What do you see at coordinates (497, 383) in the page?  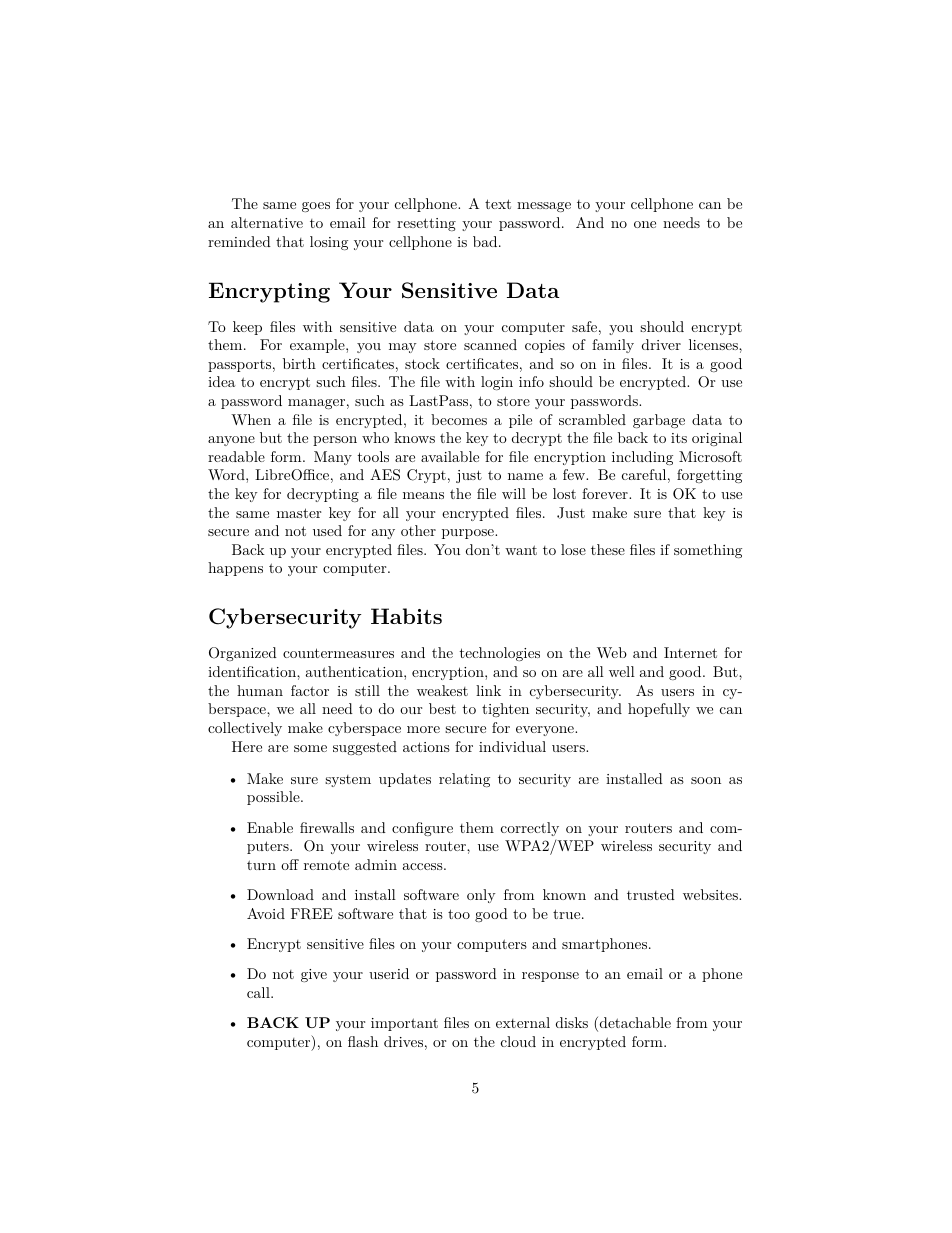 I see `login` at bounding box center [497, 383].
